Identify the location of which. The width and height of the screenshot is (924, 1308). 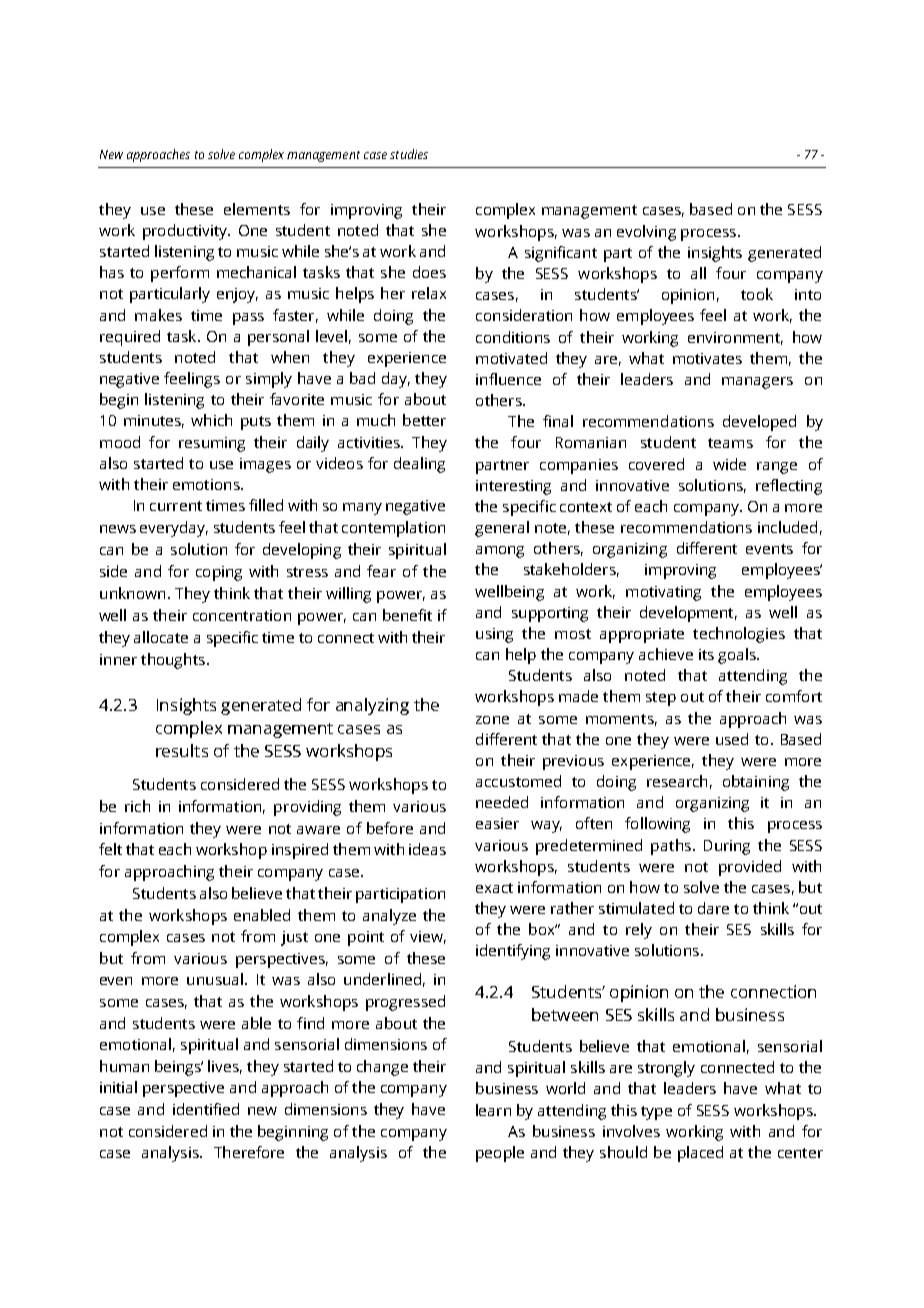
(211, 420).
